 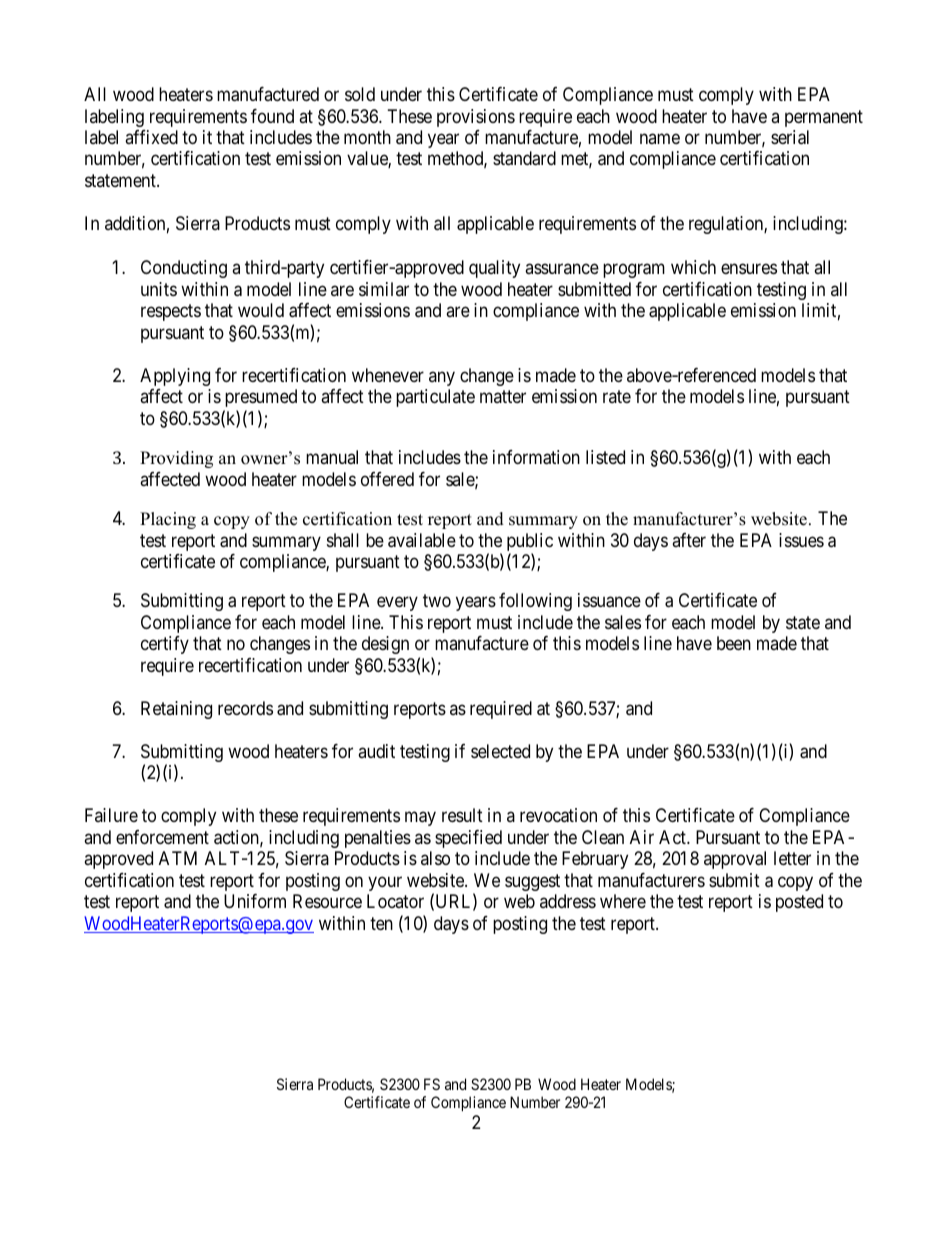 What do you see at coordinates (790, 137) in the image?
I see `serial` at bounding box center [790, 137].
